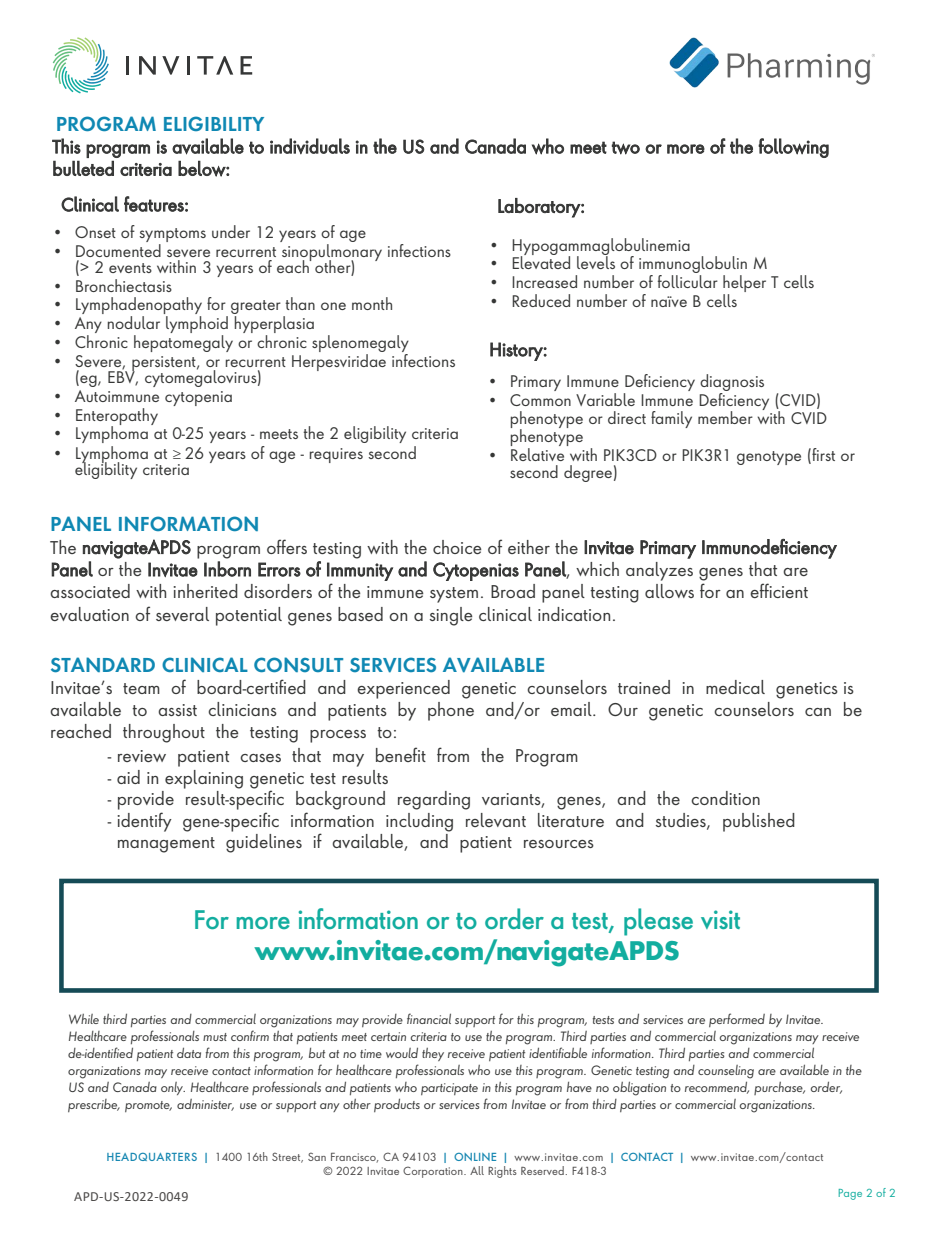 The image size is (952, 1233). What do you see at coordinates (559, 844) in the screenshot?
I see `resources` at bounding box center [559, 844].
